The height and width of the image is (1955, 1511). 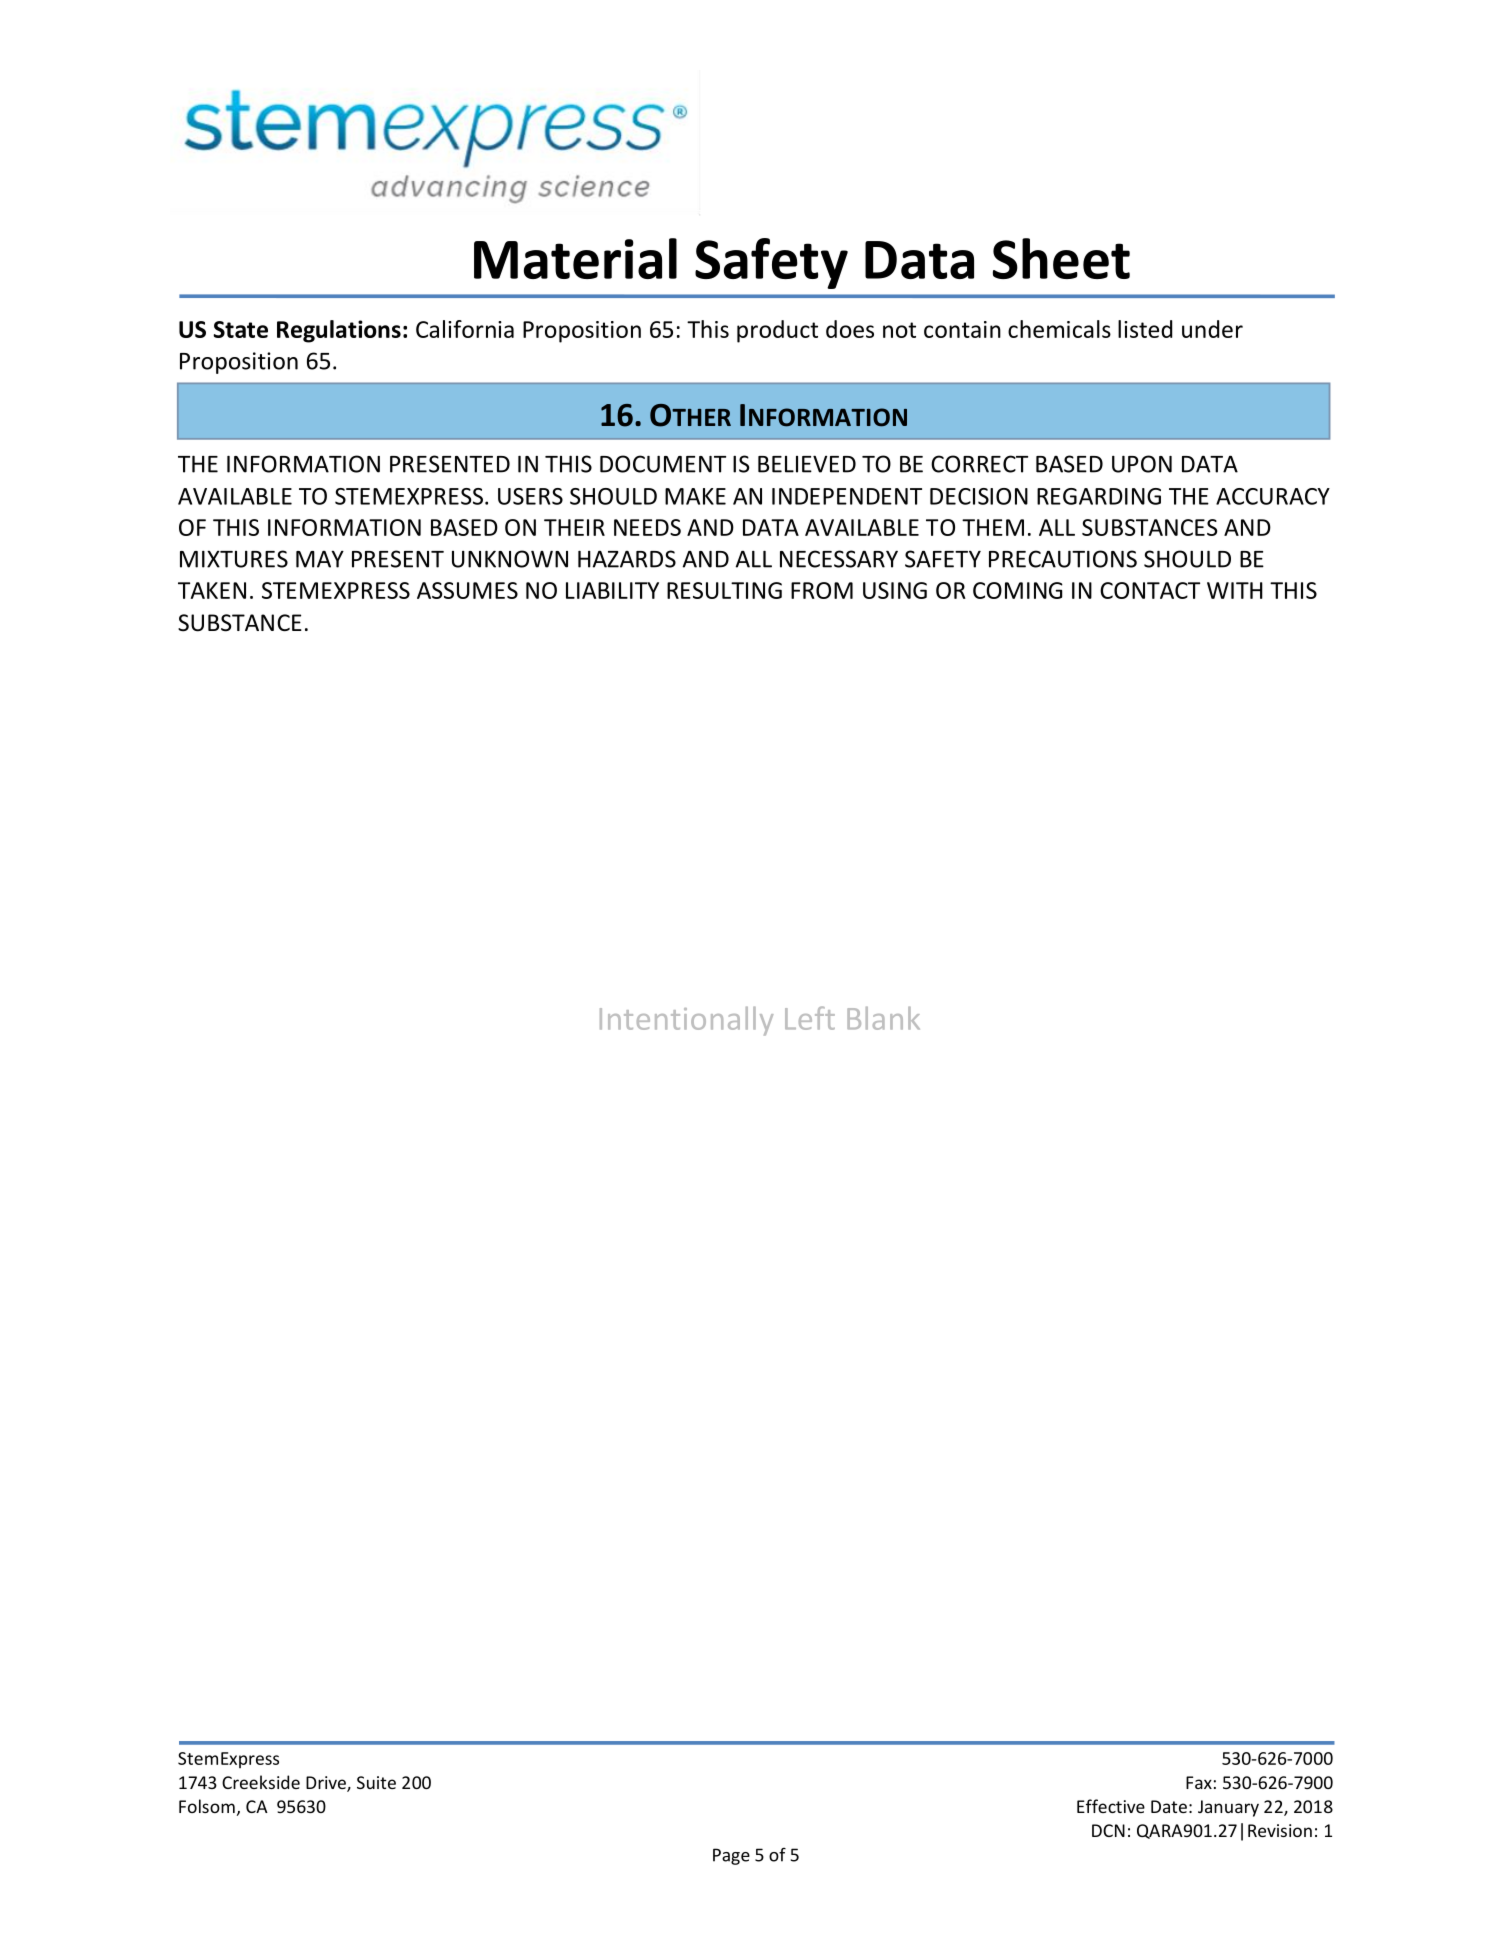 I want to click on Regulations, so click(x=339, y=331).
